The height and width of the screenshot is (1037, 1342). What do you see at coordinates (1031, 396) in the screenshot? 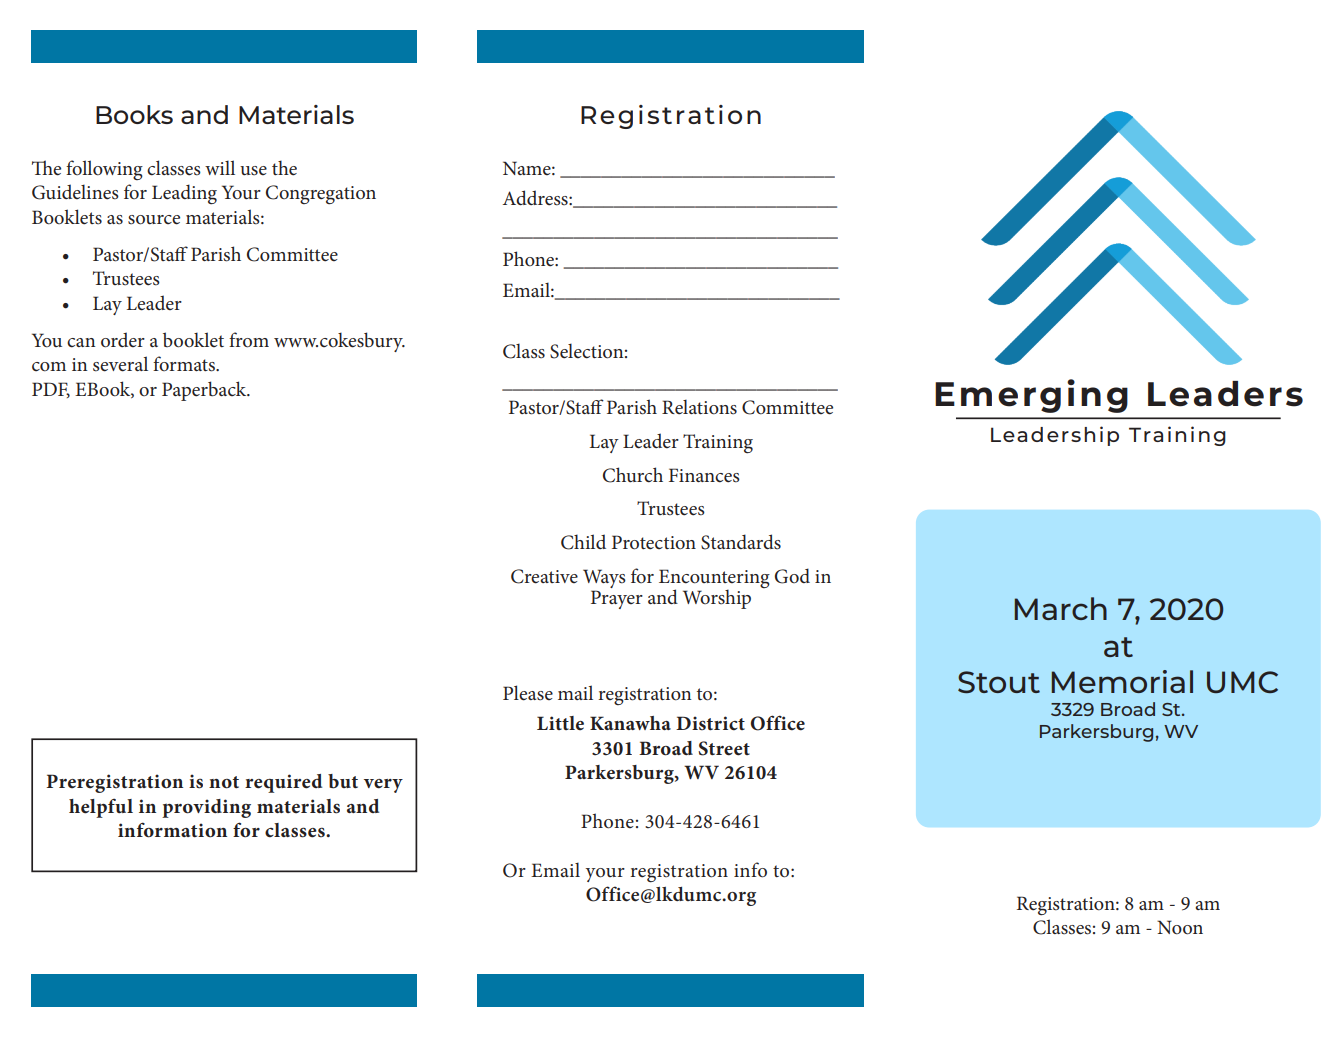
I see `Emerging` at bounding box center [1031, 396].
